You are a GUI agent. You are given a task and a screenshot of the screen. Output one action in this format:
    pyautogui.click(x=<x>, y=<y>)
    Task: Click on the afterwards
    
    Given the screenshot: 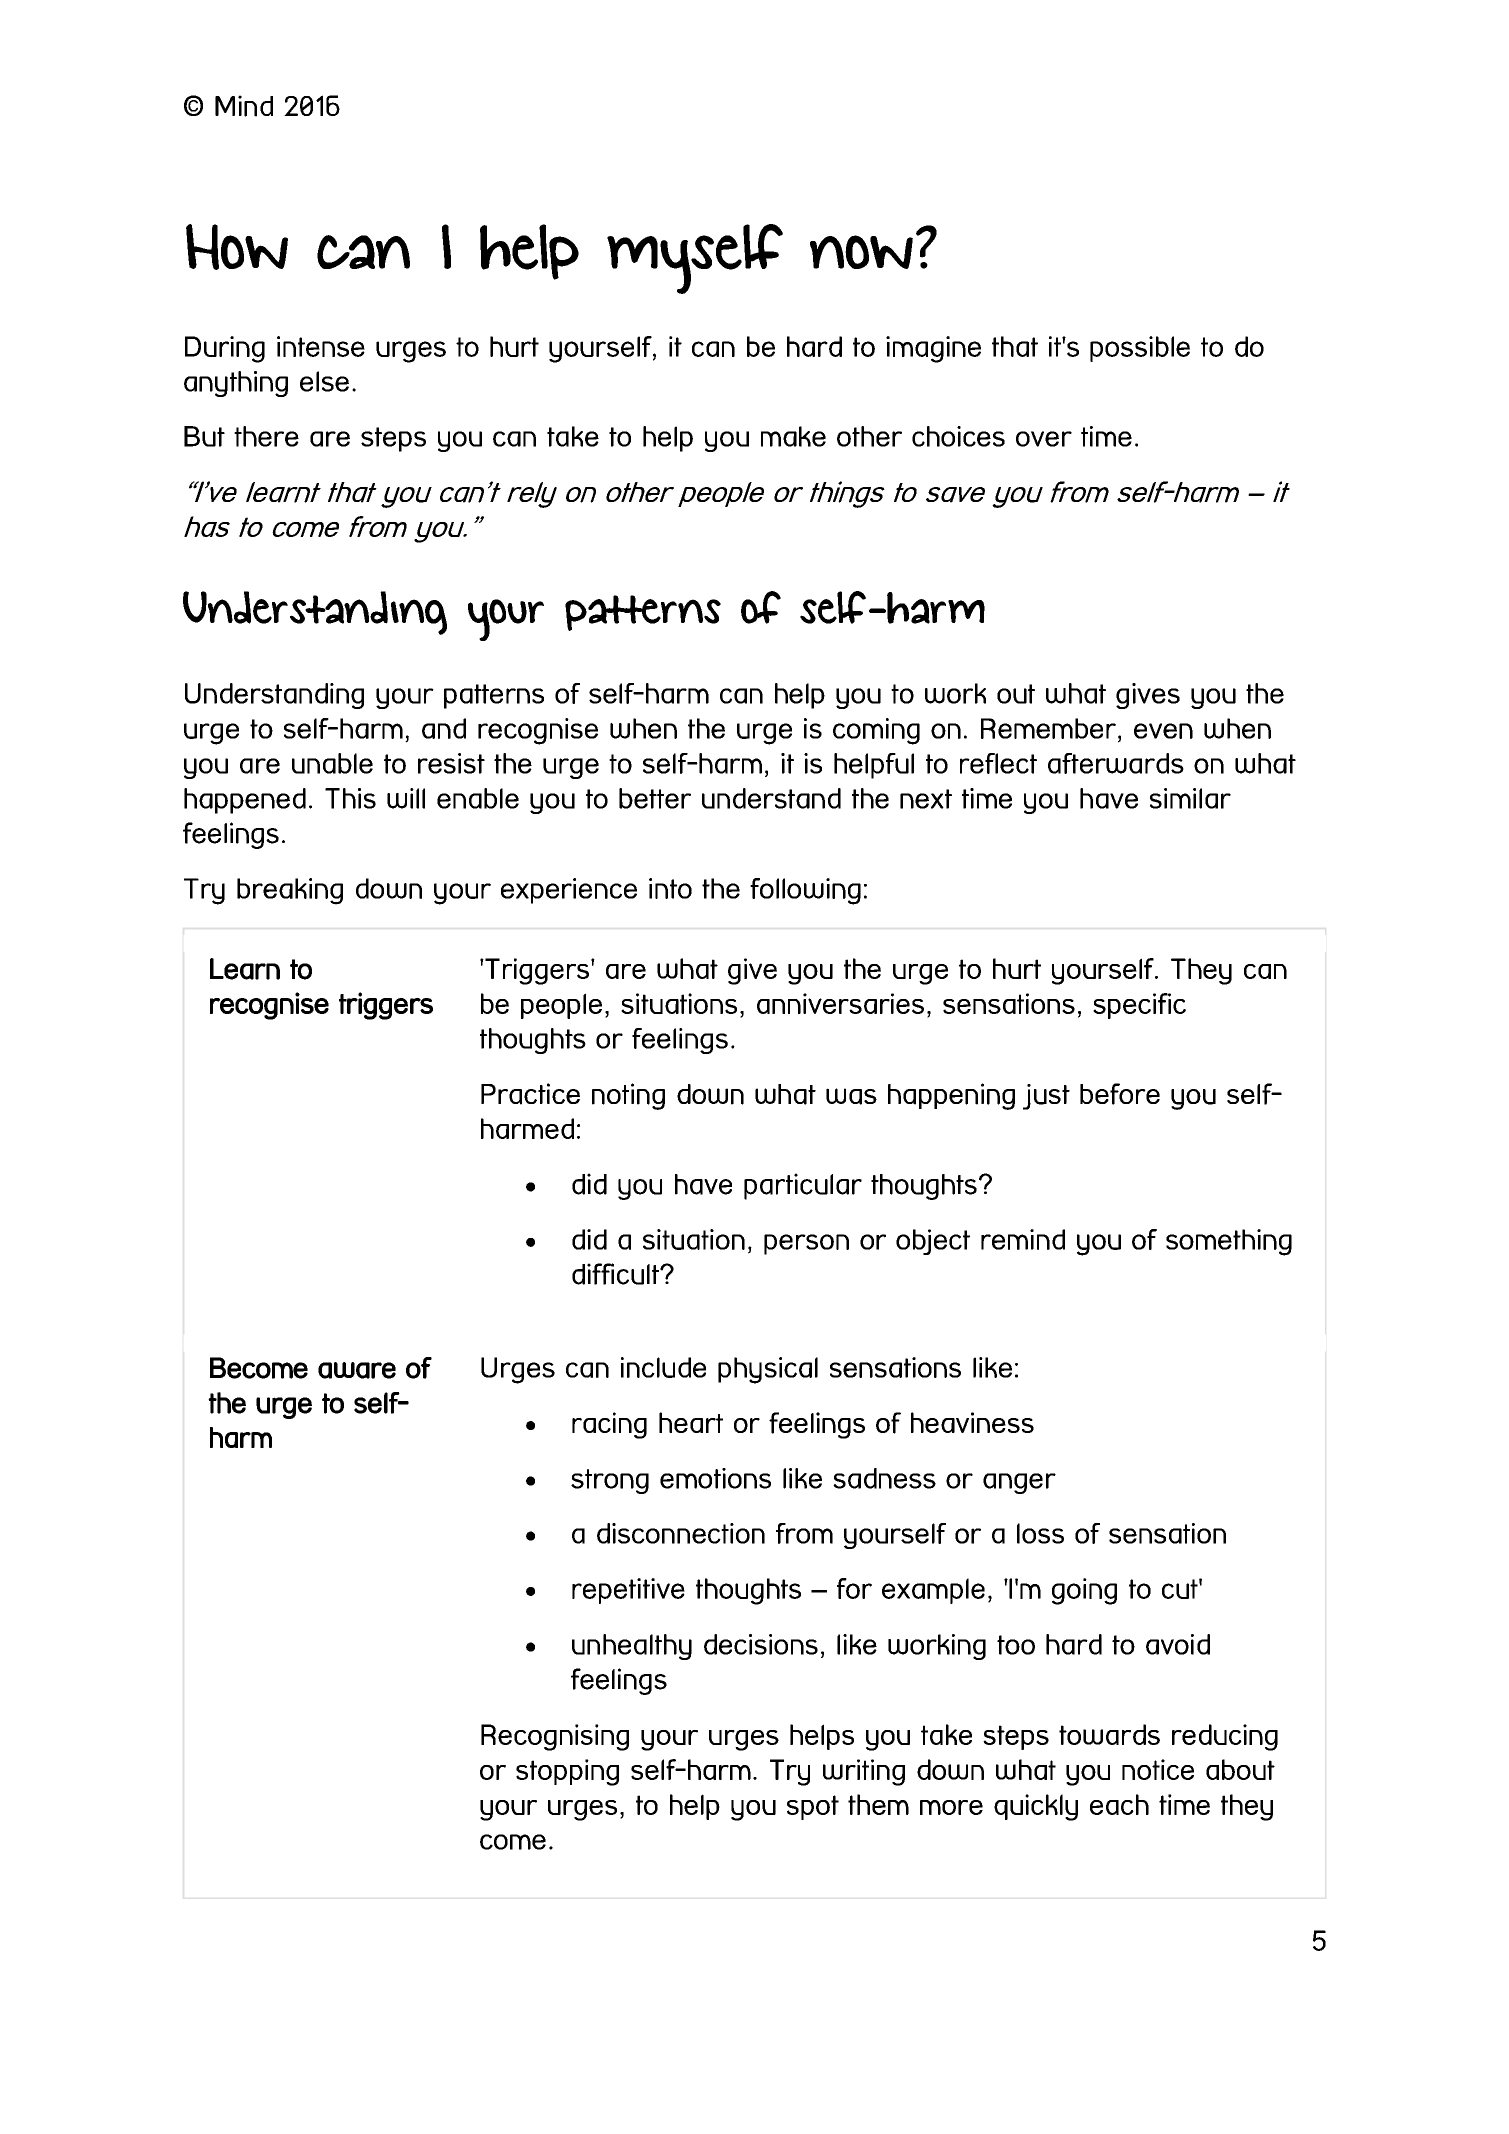 What is the action you would take?
    pyautogui.click(x=1116, y=763)
